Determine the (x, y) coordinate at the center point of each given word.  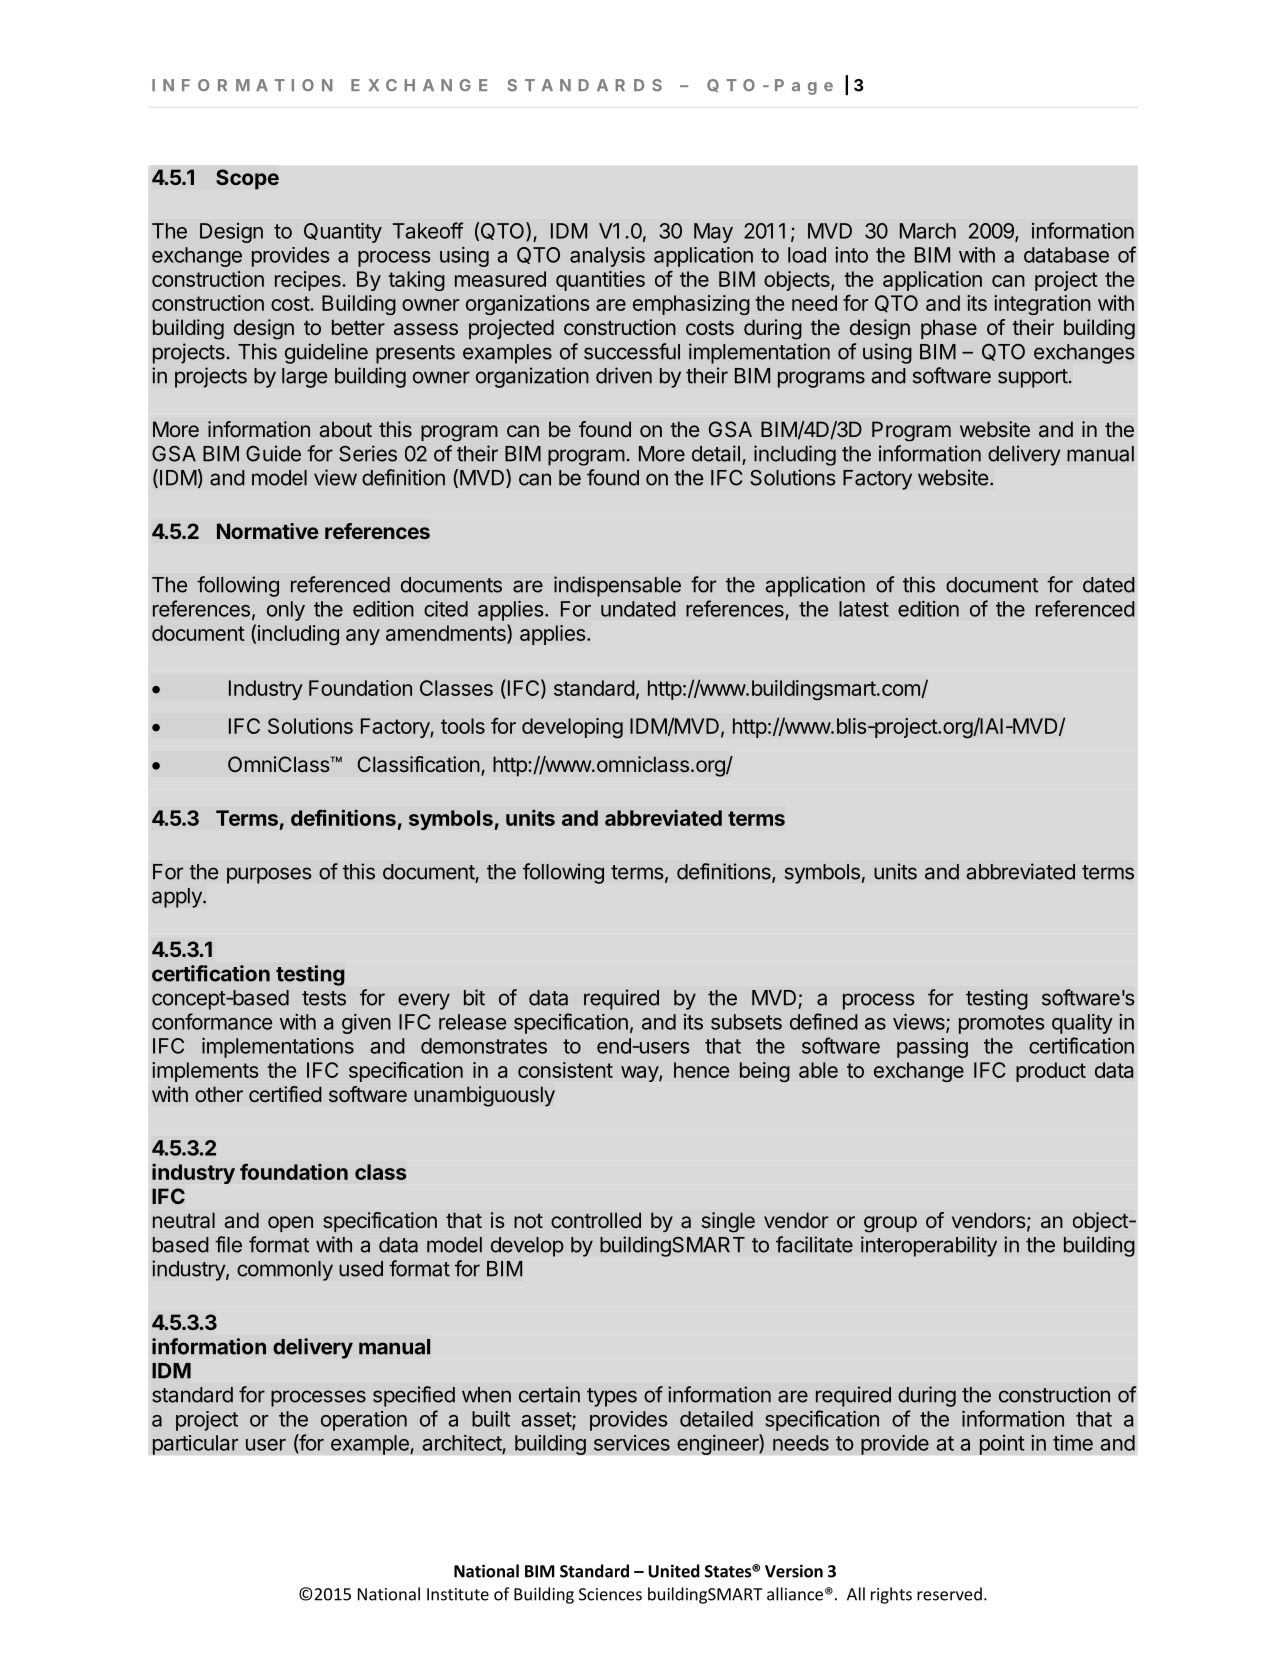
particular (195, 1445)
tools (463, 726)
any (363, 637)
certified (285, 1094)
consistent (565, 1070)
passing (932, 1048)
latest (864, 609)
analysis (607, 257)
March (928, 231)
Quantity (343, 233)
